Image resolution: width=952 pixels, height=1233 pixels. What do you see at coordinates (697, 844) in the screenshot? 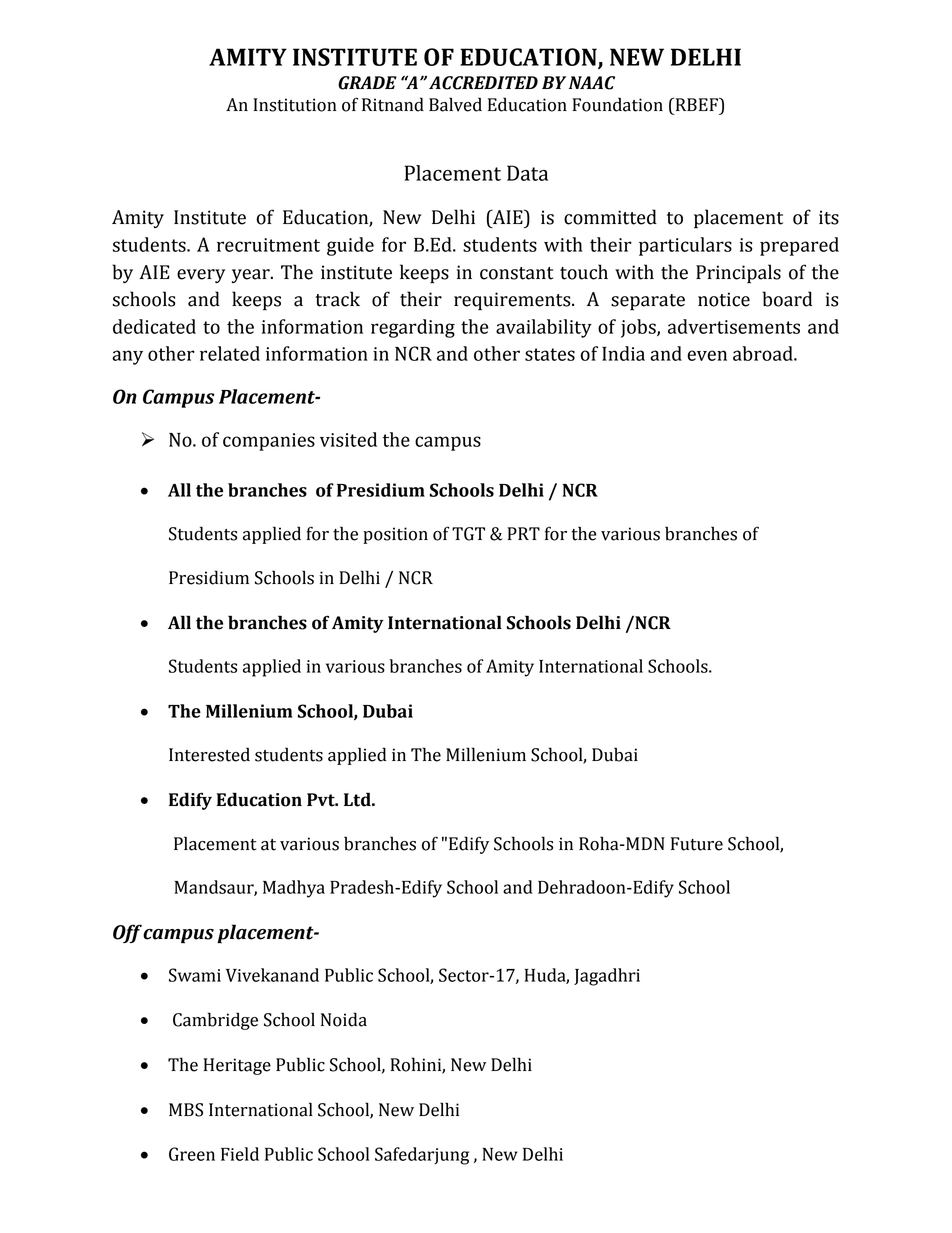
I see `Future` at bounding box center [697, 844].
